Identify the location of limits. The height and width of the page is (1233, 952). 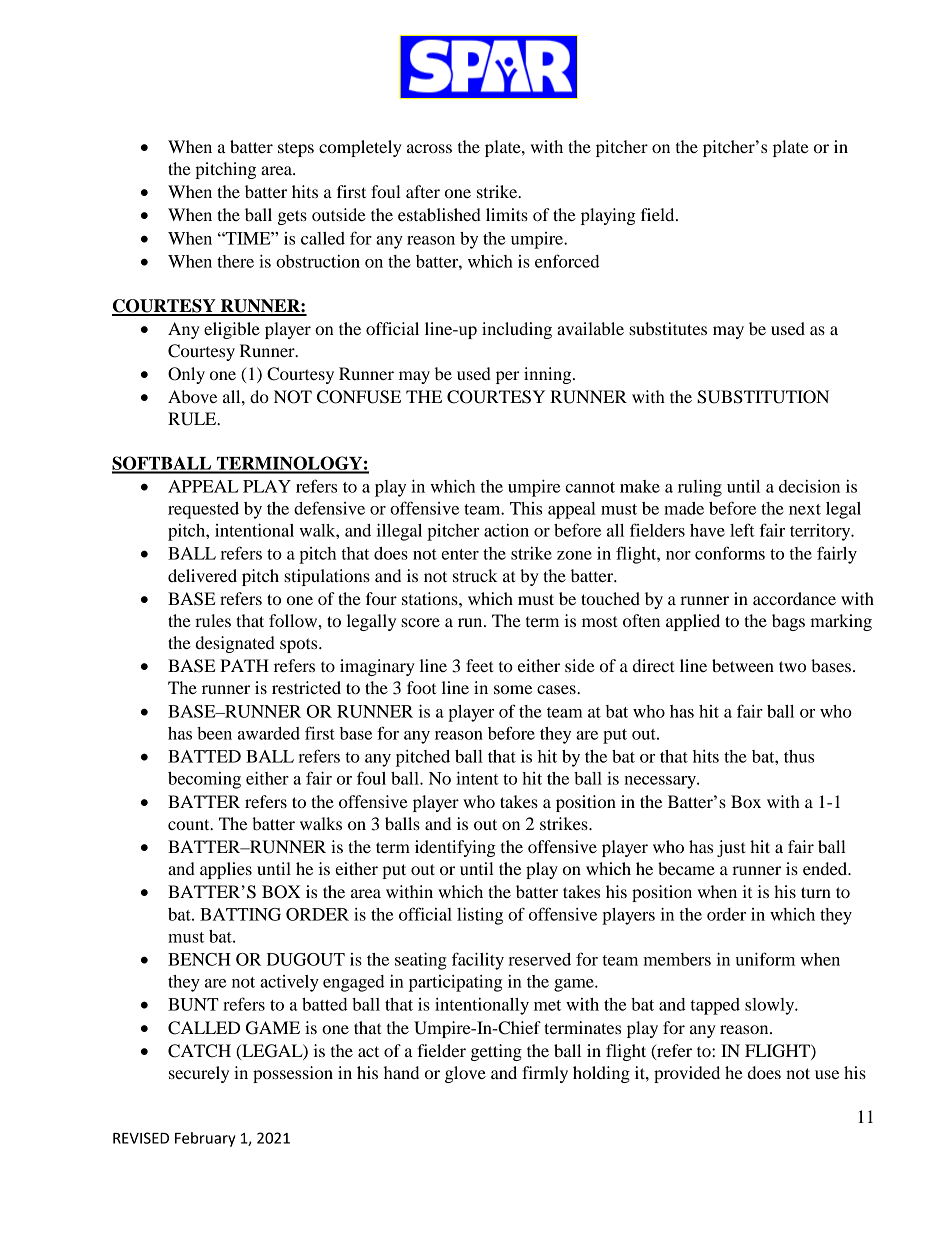
(507, 214).
